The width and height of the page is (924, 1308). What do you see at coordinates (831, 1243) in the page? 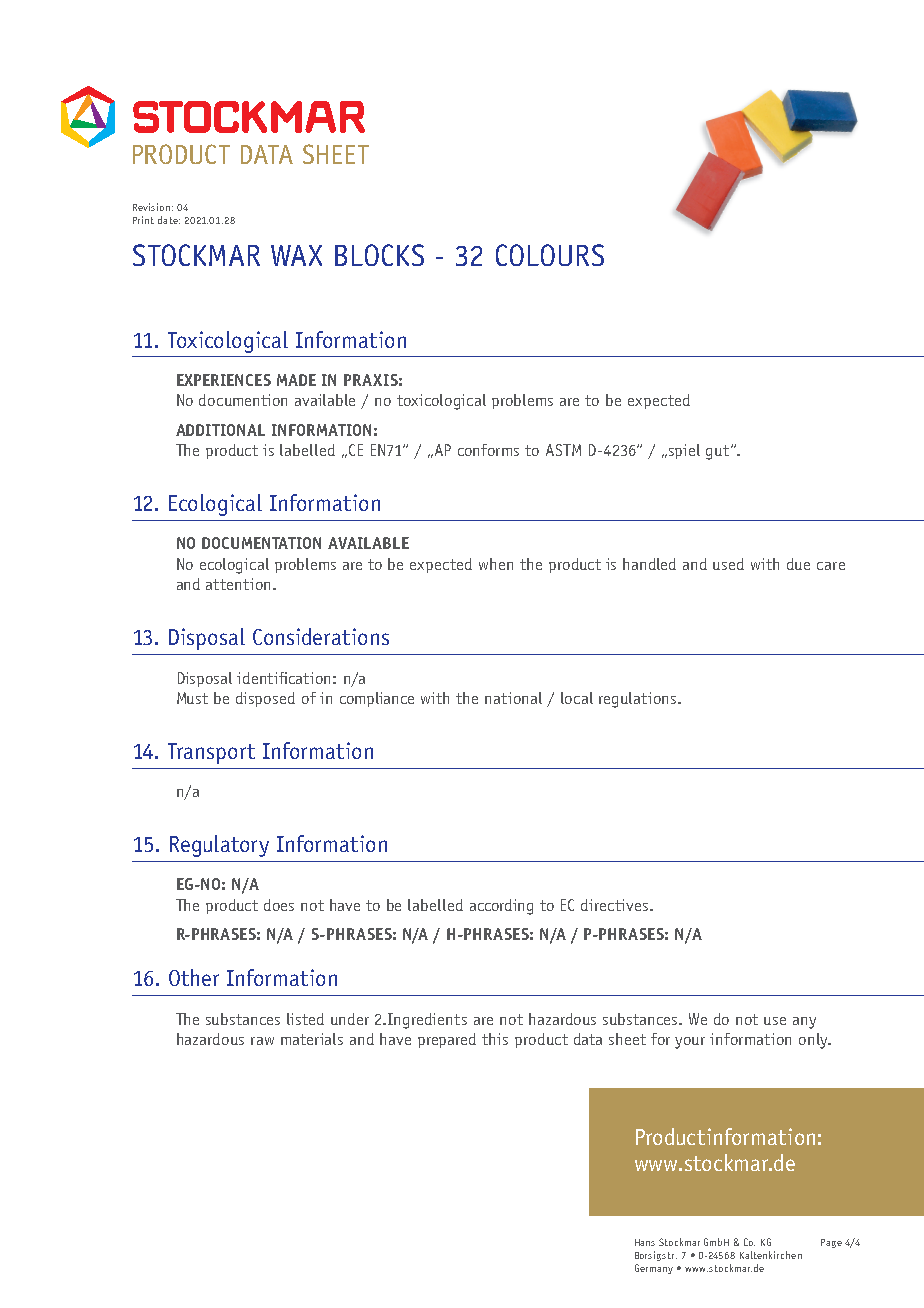
I see `Page` at bounding box center [831, 1243].
